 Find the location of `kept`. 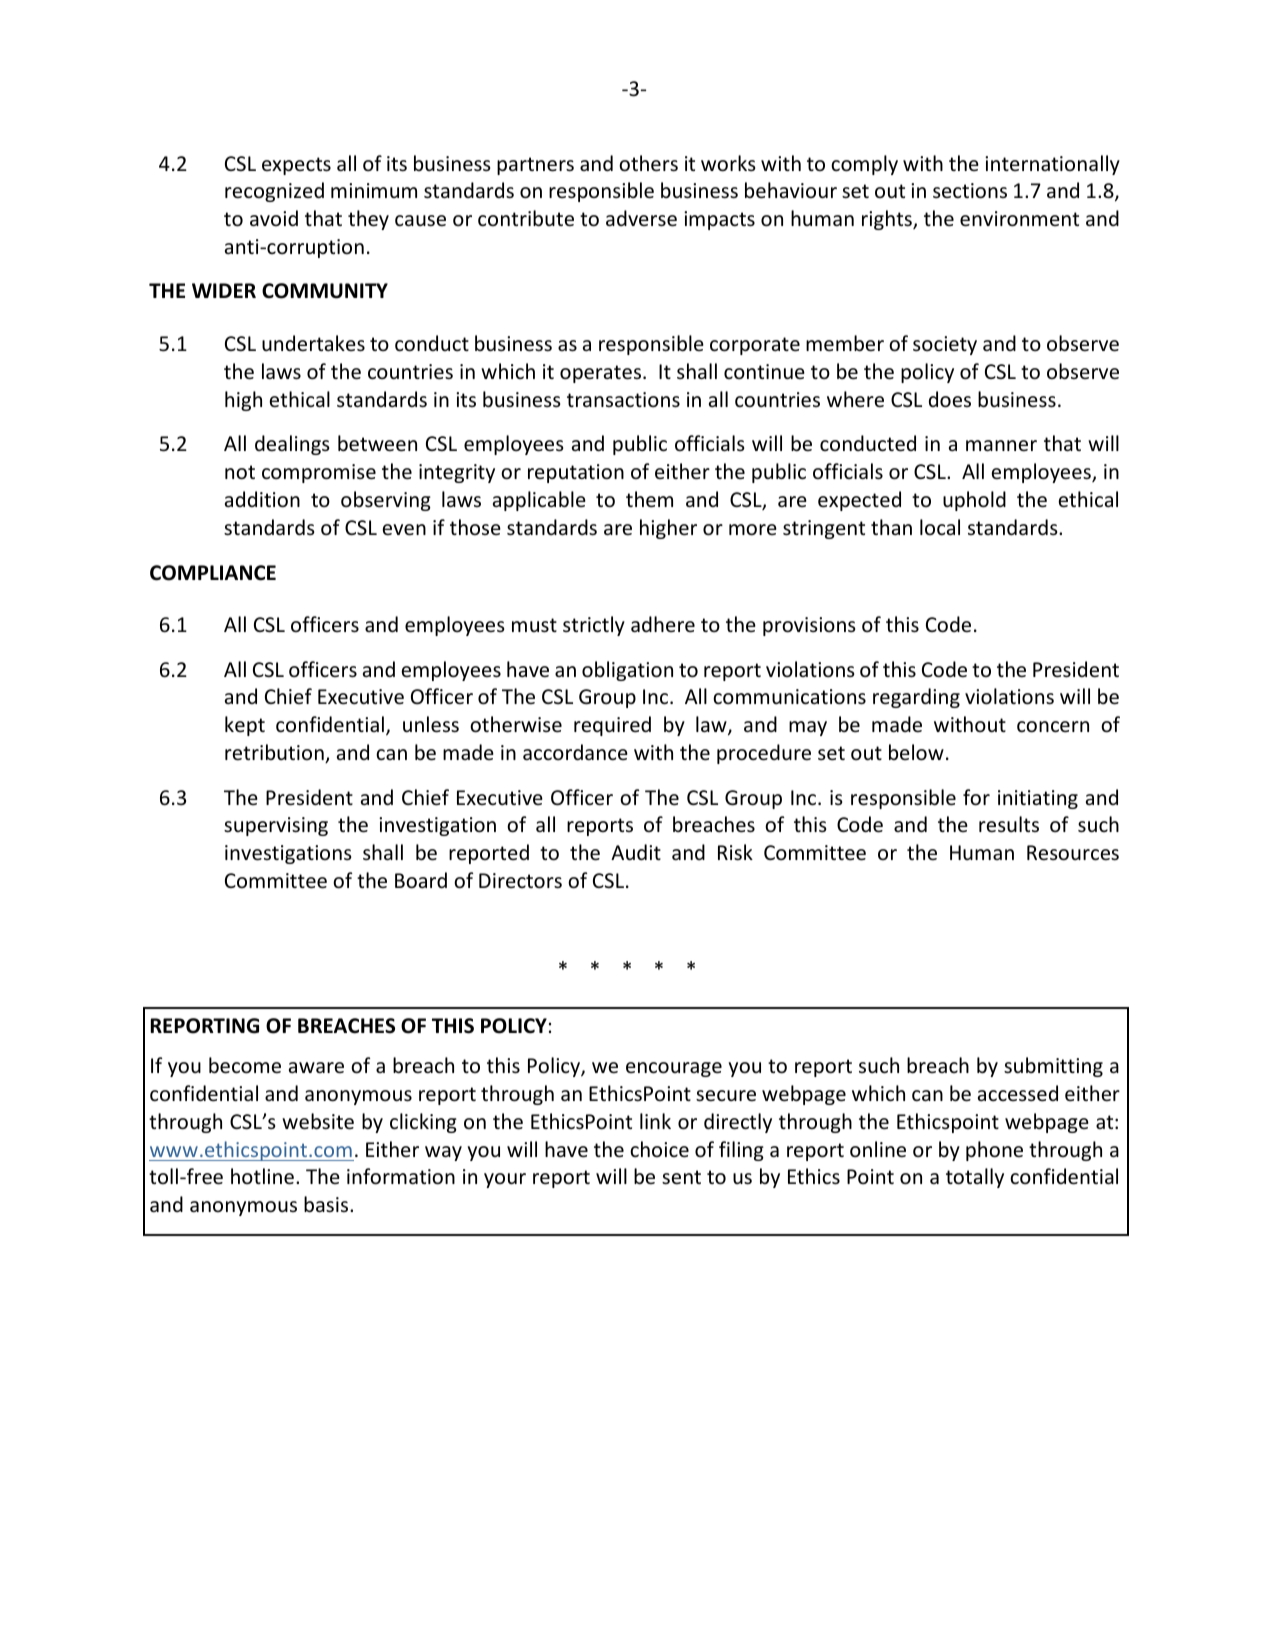

kept is located at coordinates (245, 726).
